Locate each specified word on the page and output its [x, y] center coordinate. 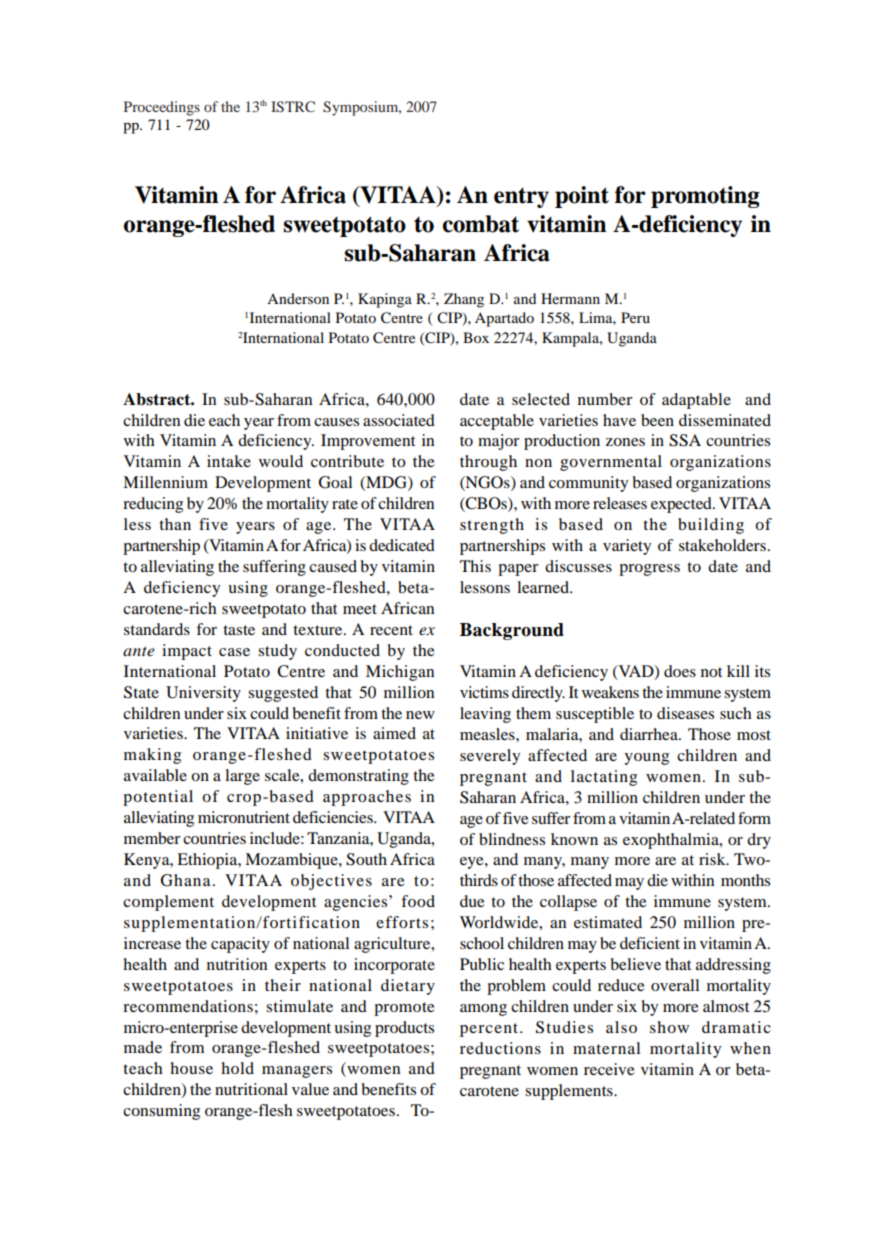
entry [521, 197]
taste [239, 630]
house [191, 1068]
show [669, 1027]
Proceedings [162, 108]
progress [649, 570]
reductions [500, 1048]
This [475, 566]
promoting [705, 197]
